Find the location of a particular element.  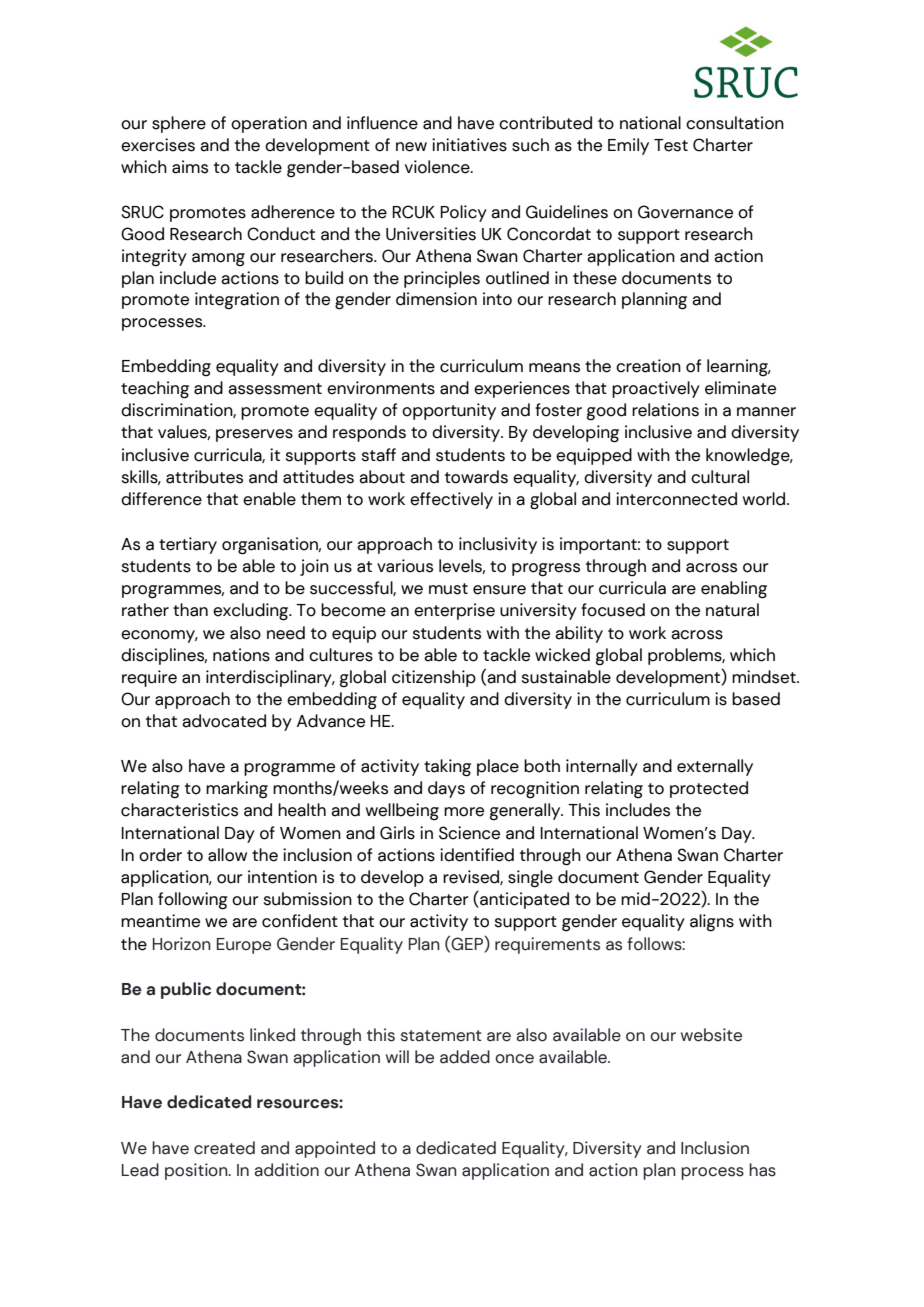

added is located at coordinates (465, 1057).
